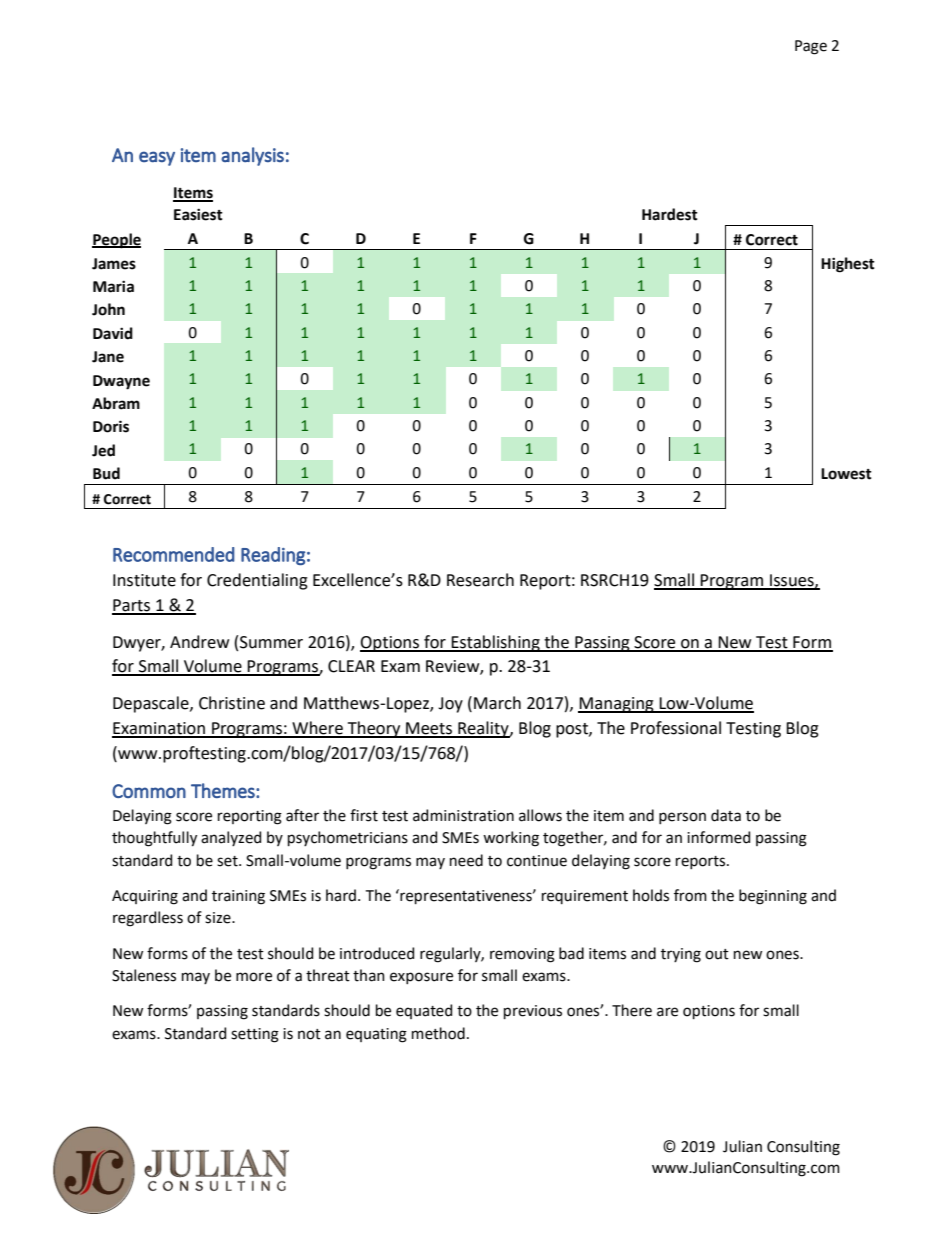  Describe the element at coordinates (157, 158) in the image. I see `easy` at that location.
